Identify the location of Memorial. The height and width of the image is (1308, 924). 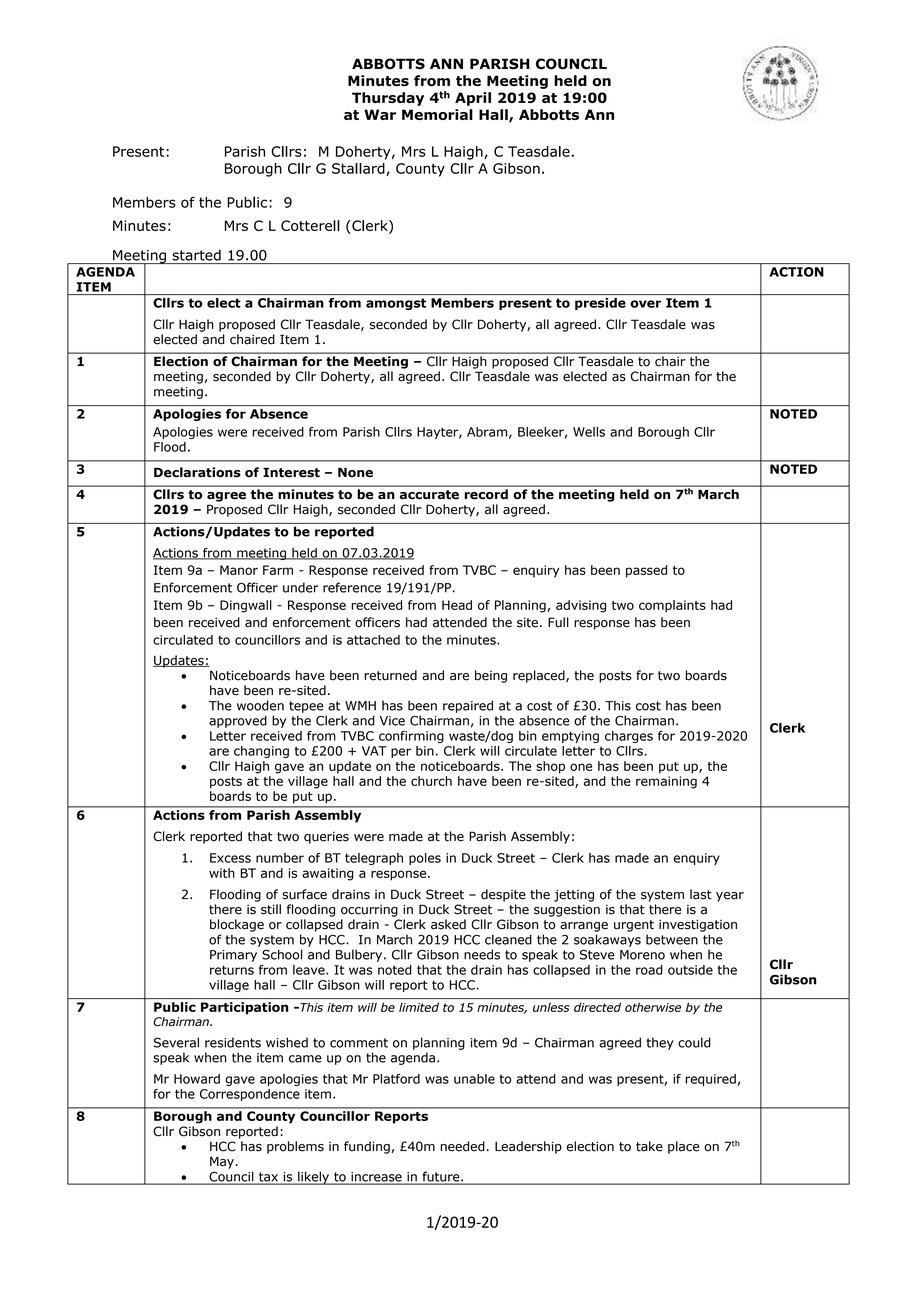
(437, 114).
